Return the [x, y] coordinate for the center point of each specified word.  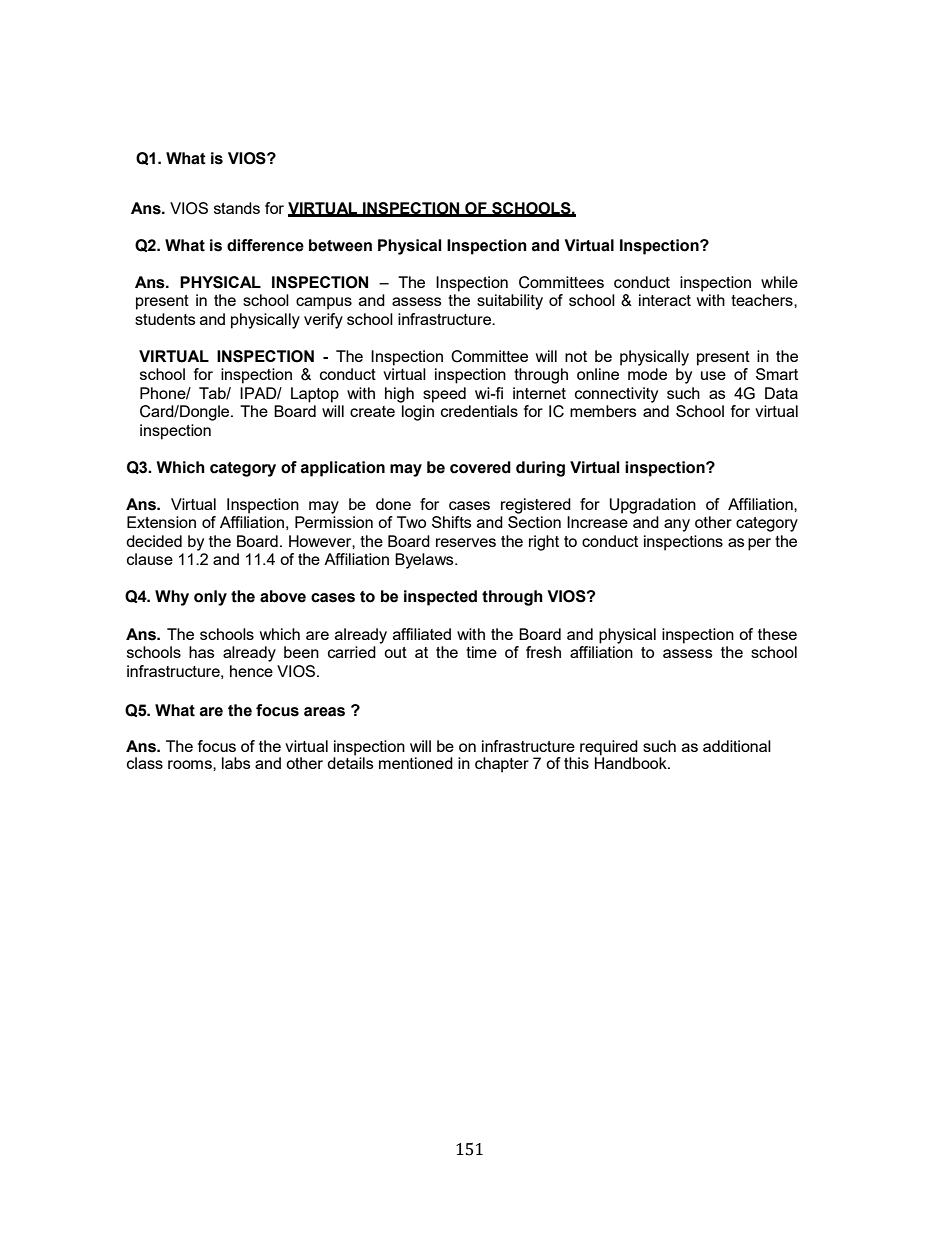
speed [444, 395]
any [677, 525]
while [779, 282]
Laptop [315, 395]
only [210, 598]
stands [237, 208]
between [340, 245]
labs [236, 763]
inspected [440, 598]
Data [781, 393]
